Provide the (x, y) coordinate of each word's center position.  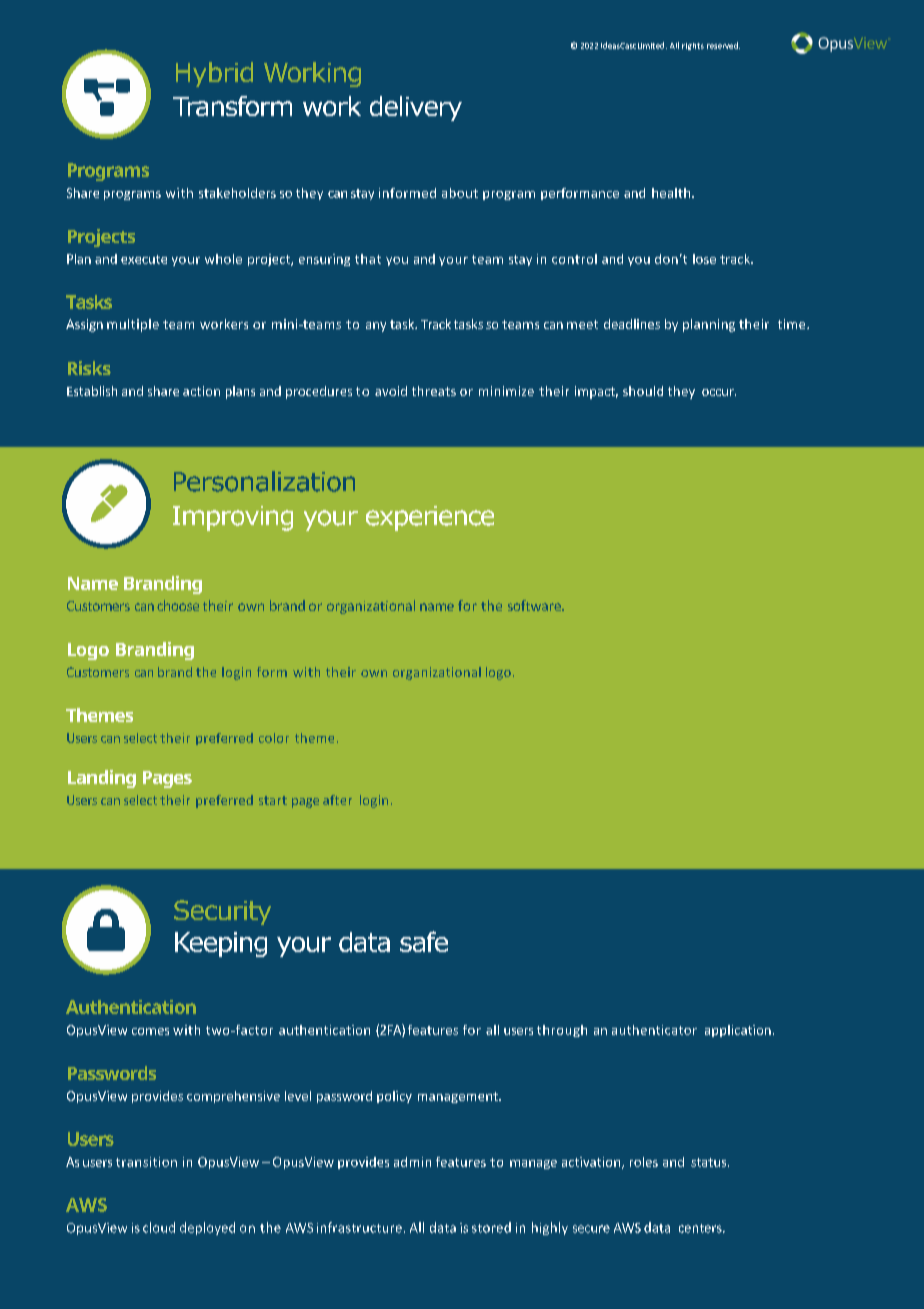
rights (693, 46)
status (710, 1162)
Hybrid (214, 74)
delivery (416, 108)
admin (412, 1162)
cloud (159, 1227)
